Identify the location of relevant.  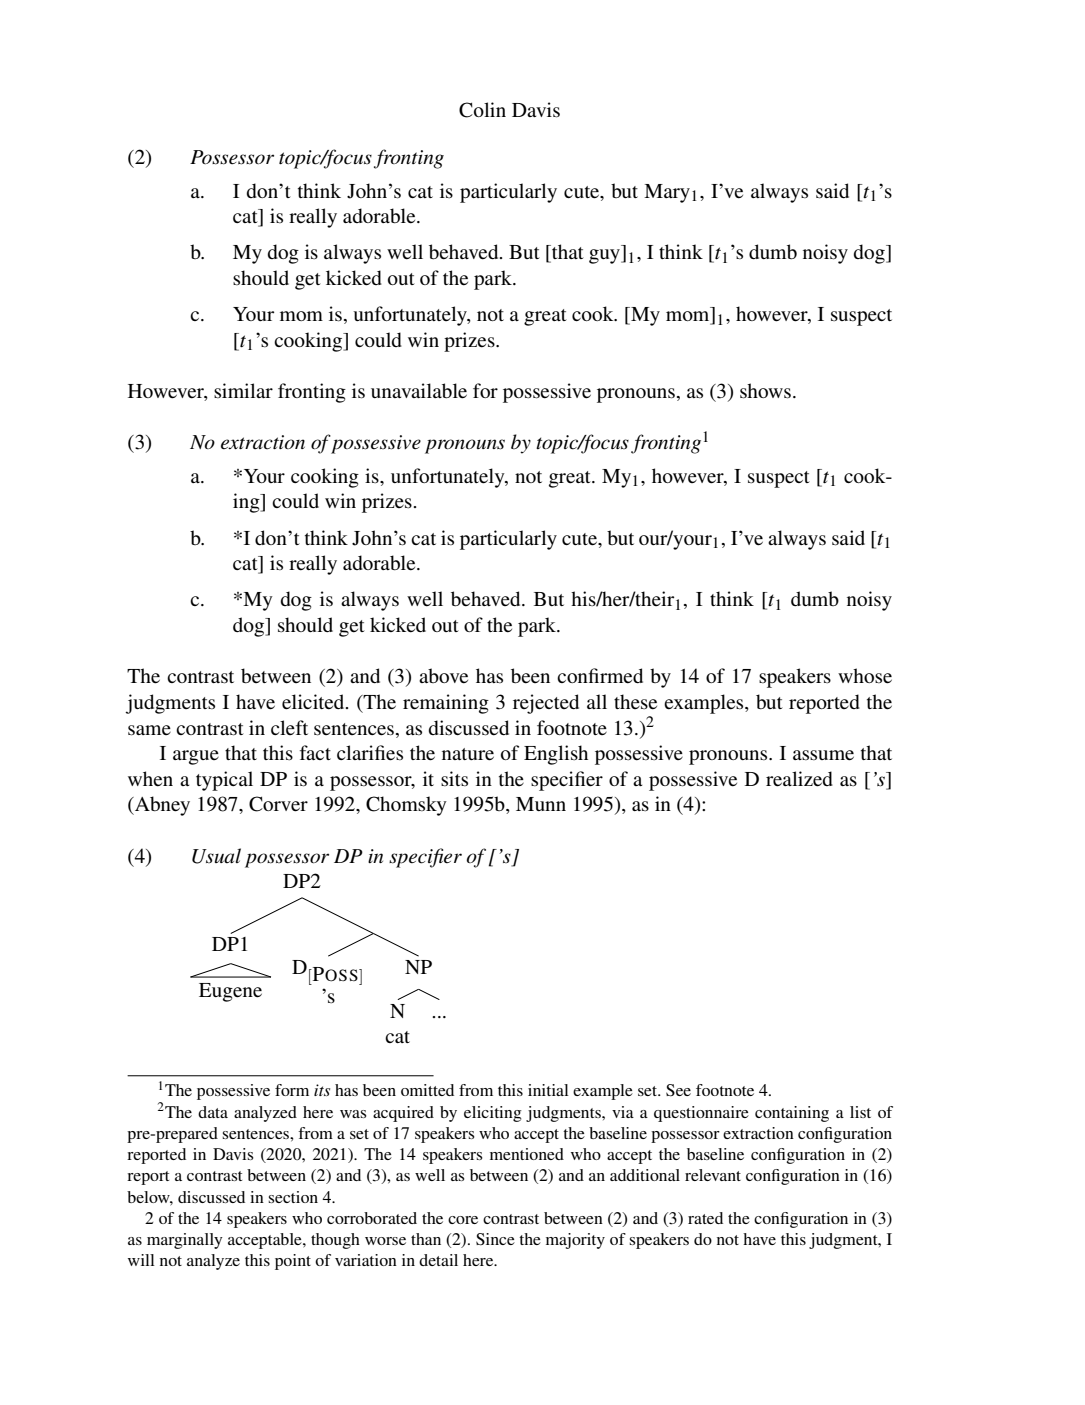
(713, 1175).
